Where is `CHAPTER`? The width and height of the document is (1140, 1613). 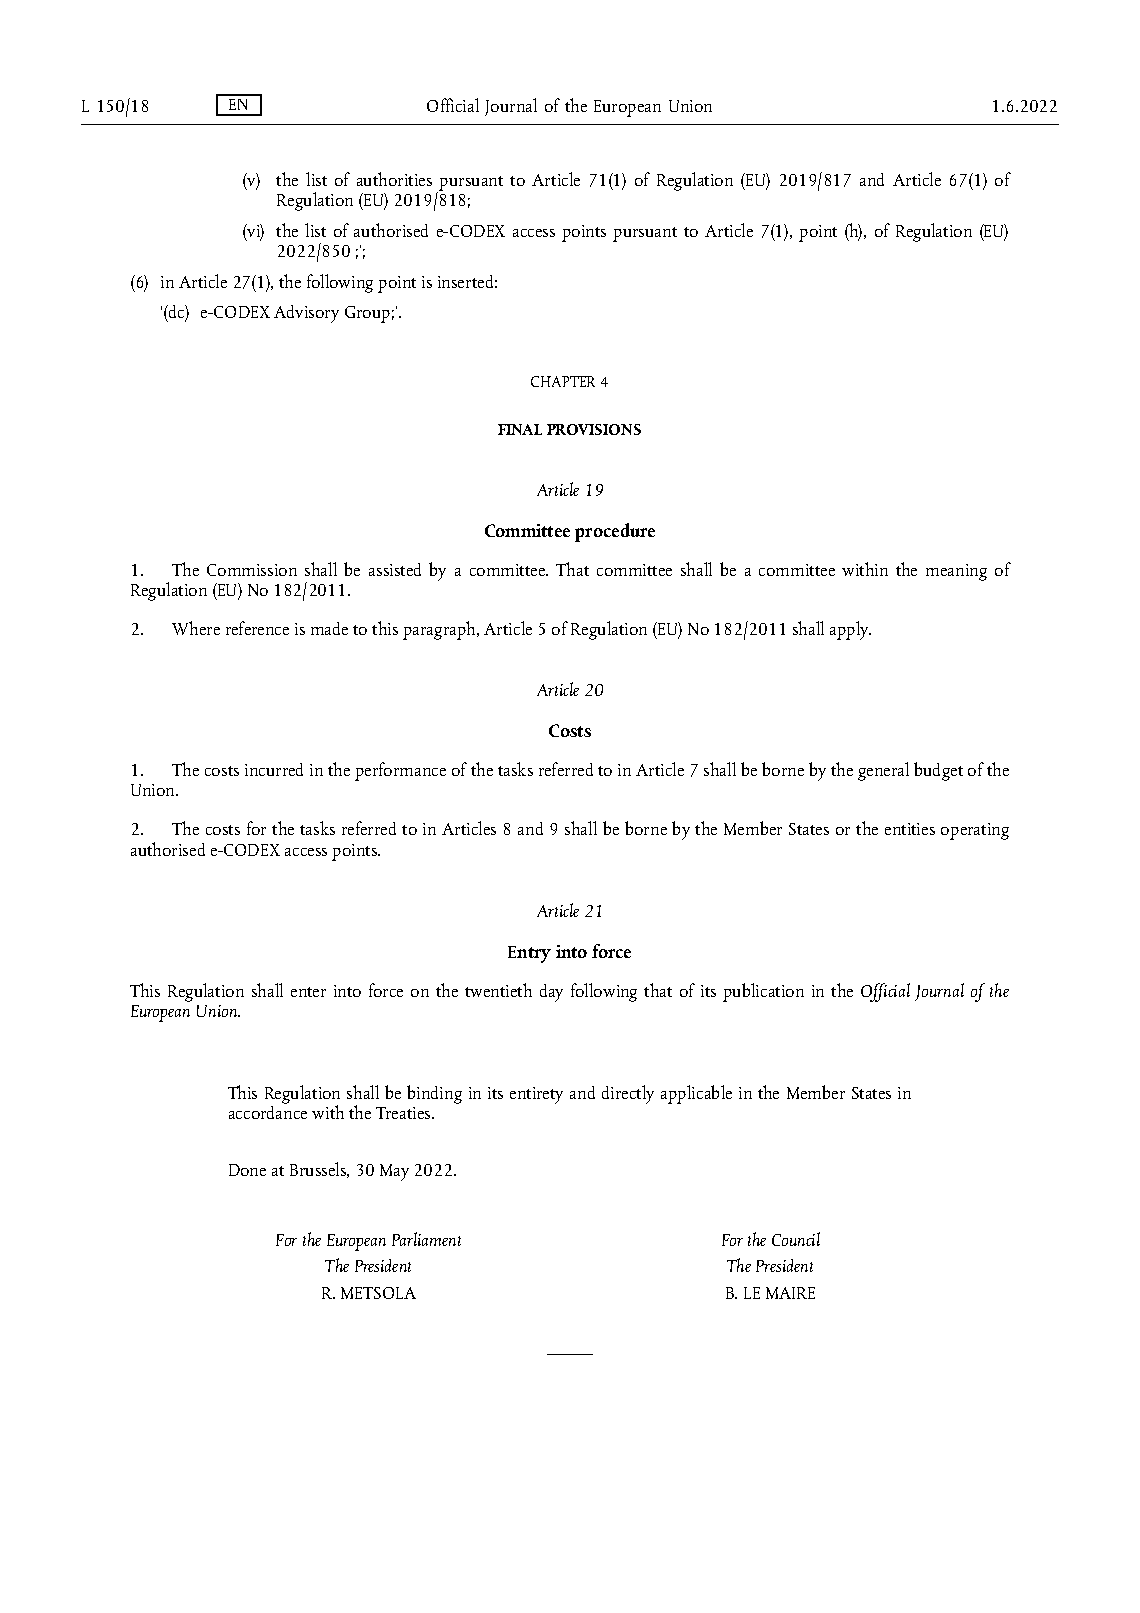 CHAPTER is located at coordinates (563, 381).
